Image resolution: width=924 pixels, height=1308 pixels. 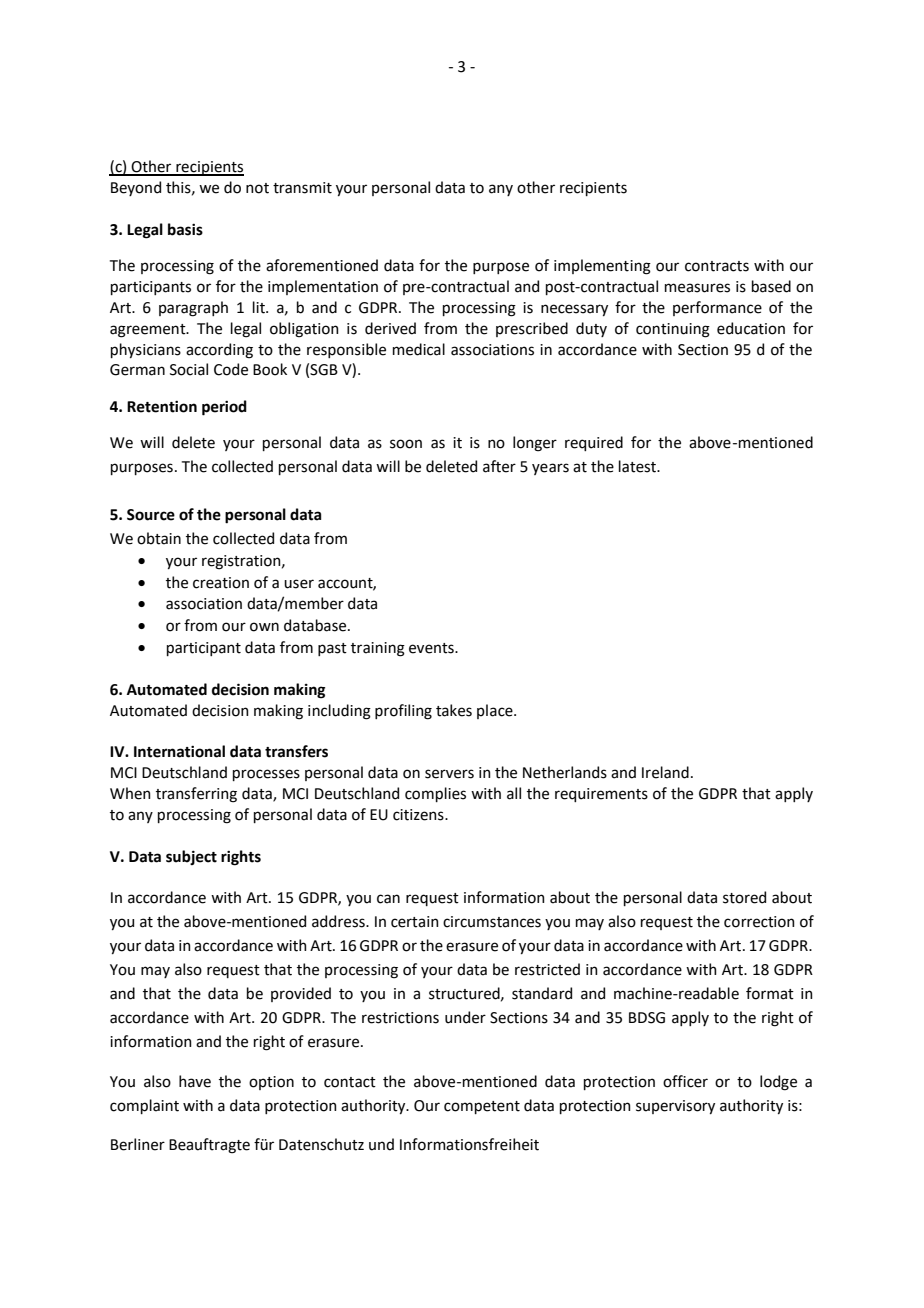 What do you see at coordinates (717, 266) in the image?
I see `contracts` at bounding box center [717, 266].
